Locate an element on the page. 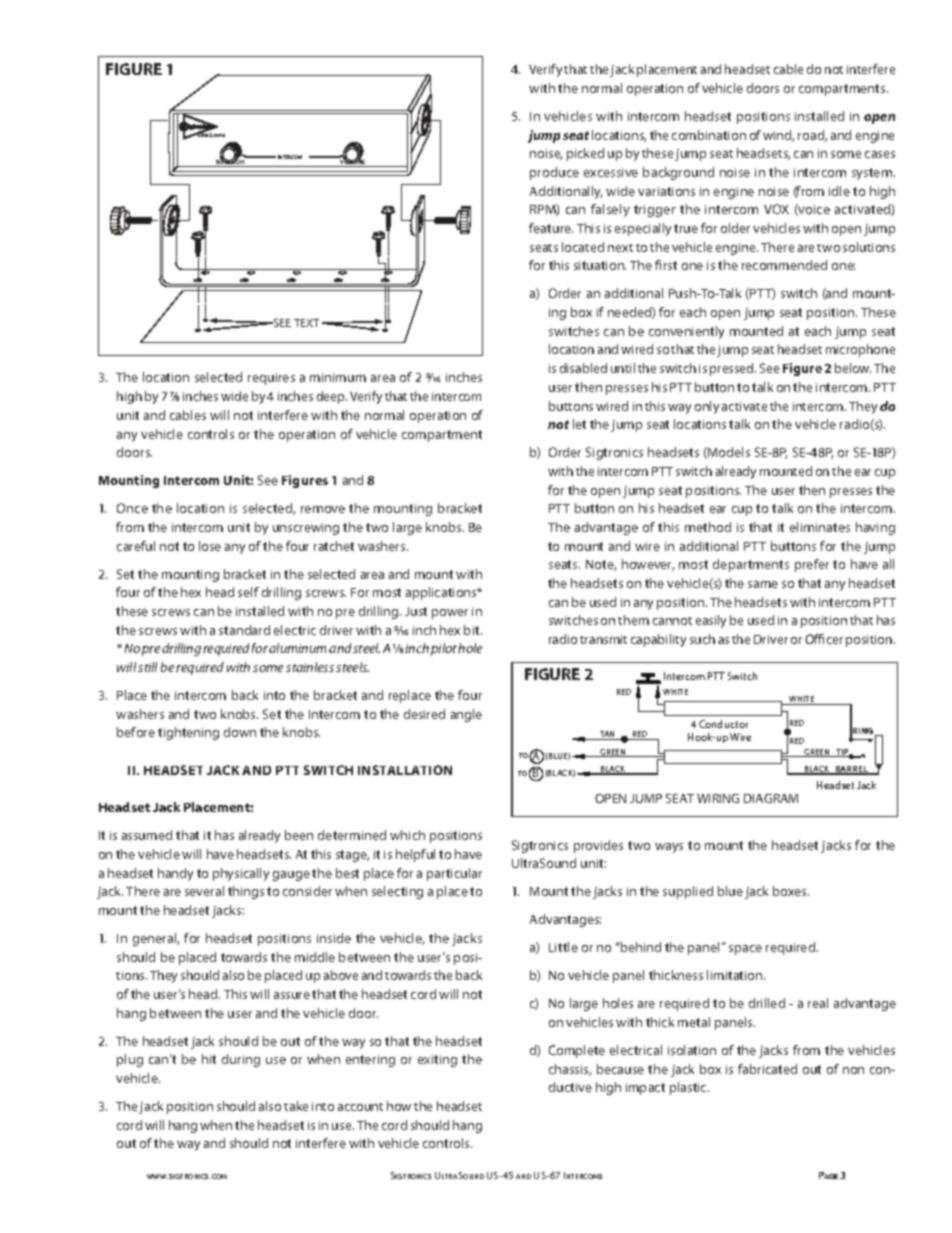 This document has width=952, height=1233. disabled is located at coordinates (583, 368).
